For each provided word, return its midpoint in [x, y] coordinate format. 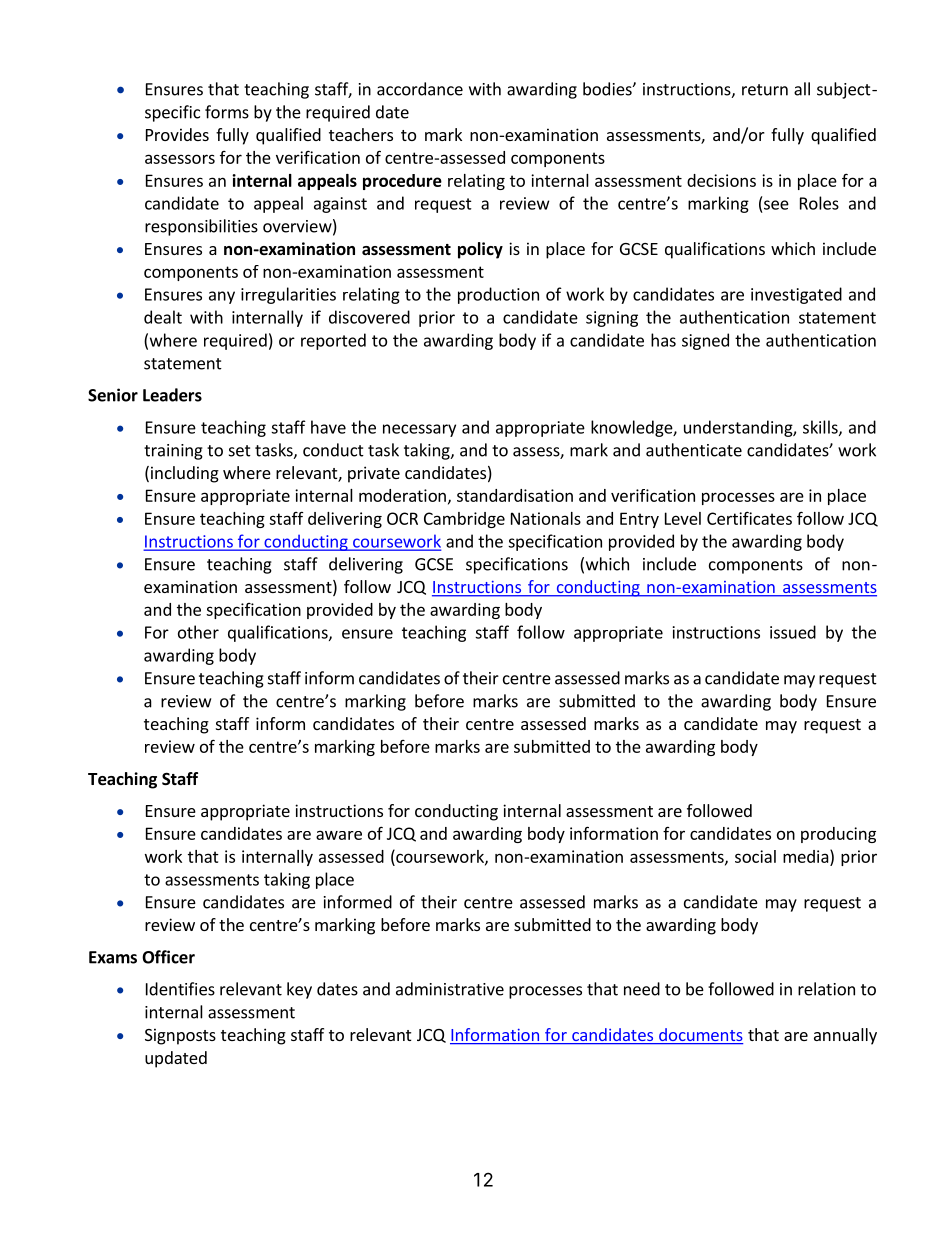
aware [339, 835]
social [755, 856]
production [498, 295]
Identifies [180, 989]
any [222, 297]
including [185, 474]
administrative [450, 989]
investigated [796, 295]
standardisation [515, 495]
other [198, 632]
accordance [420, 89]
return [765, 90]
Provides [177, 134]
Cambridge [464, 520]
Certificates [749, 518]
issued [793, 632]
